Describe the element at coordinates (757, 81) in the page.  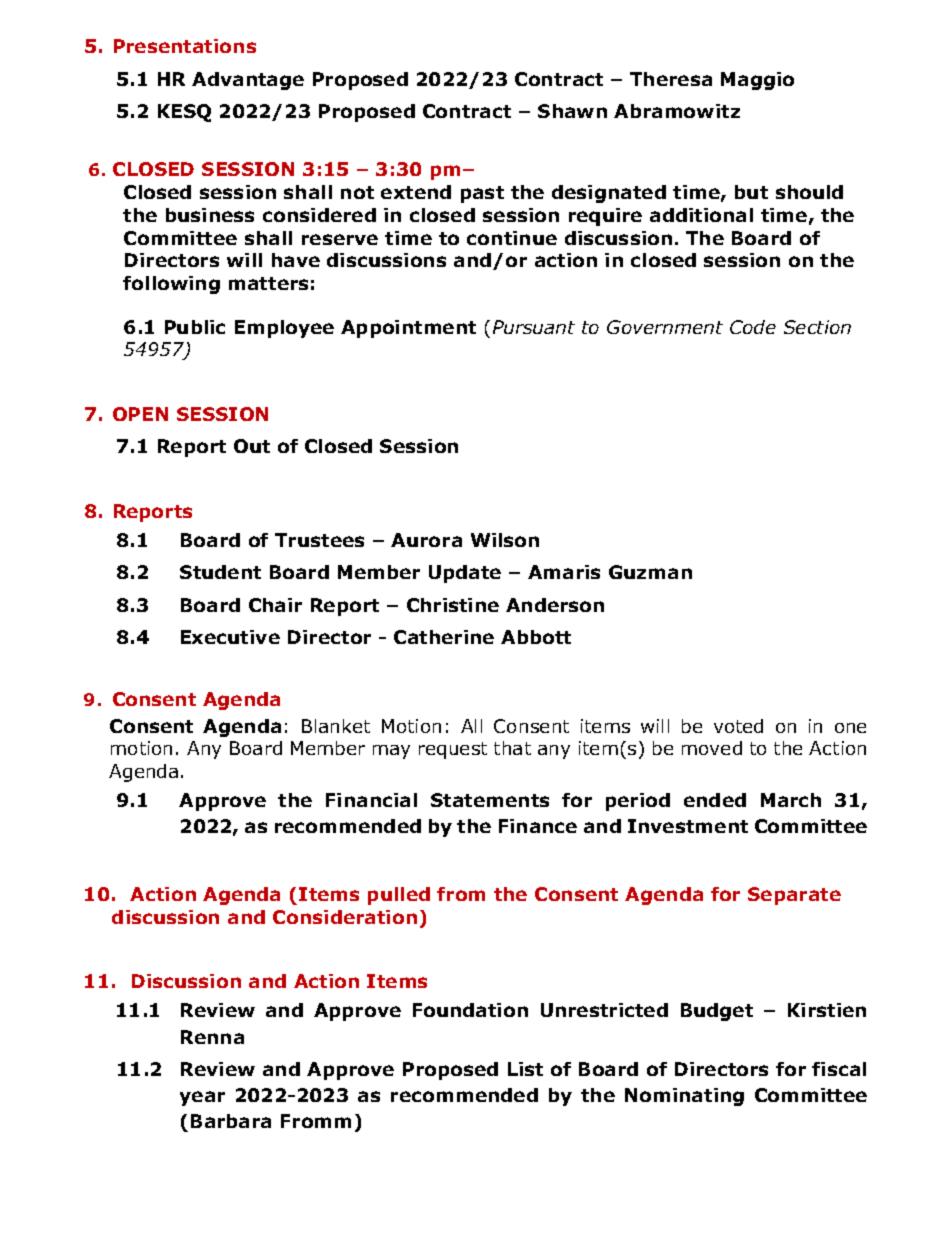
I see `Maggio` at that location.
